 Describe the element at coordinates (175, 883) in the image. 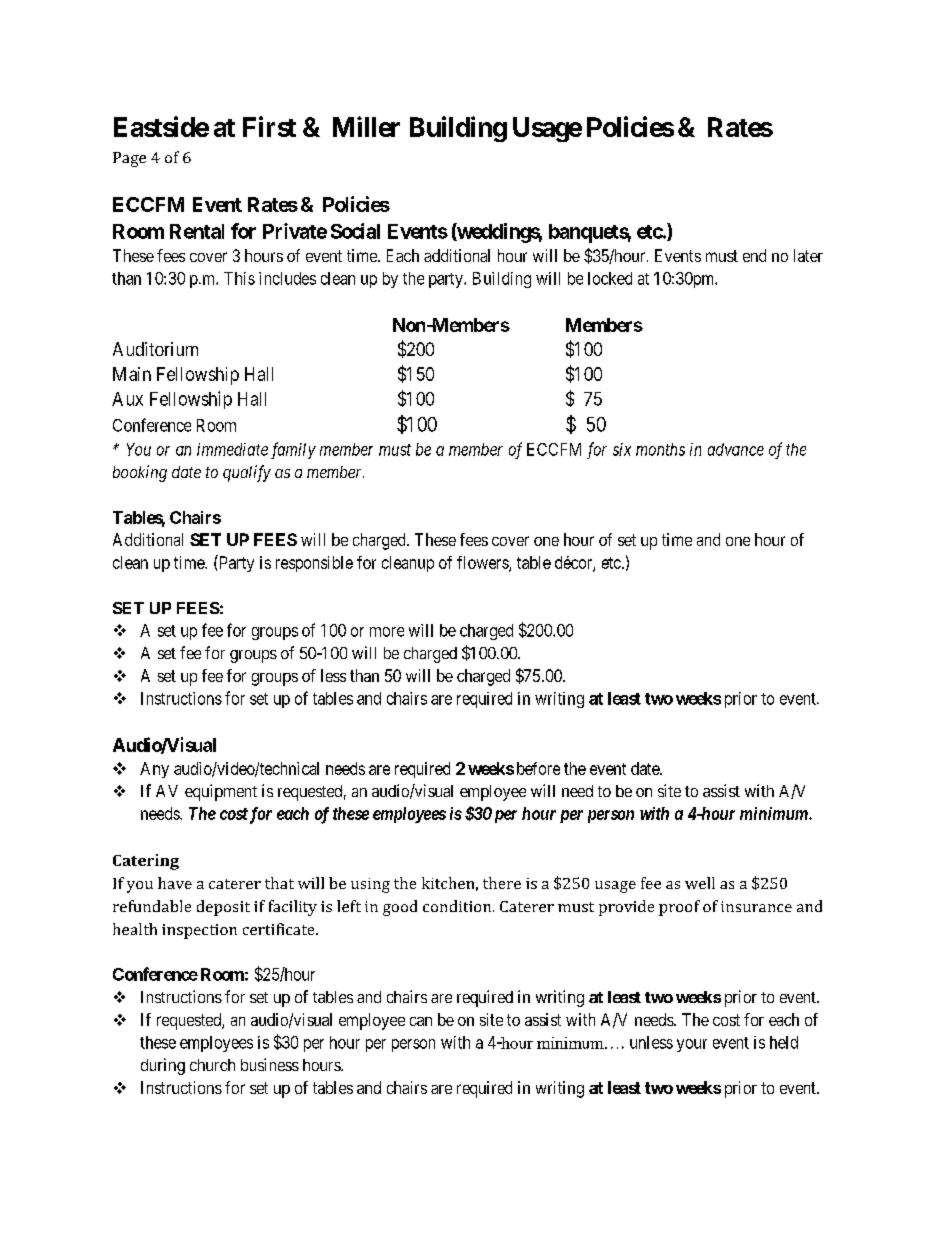

I see `have` at that location.
